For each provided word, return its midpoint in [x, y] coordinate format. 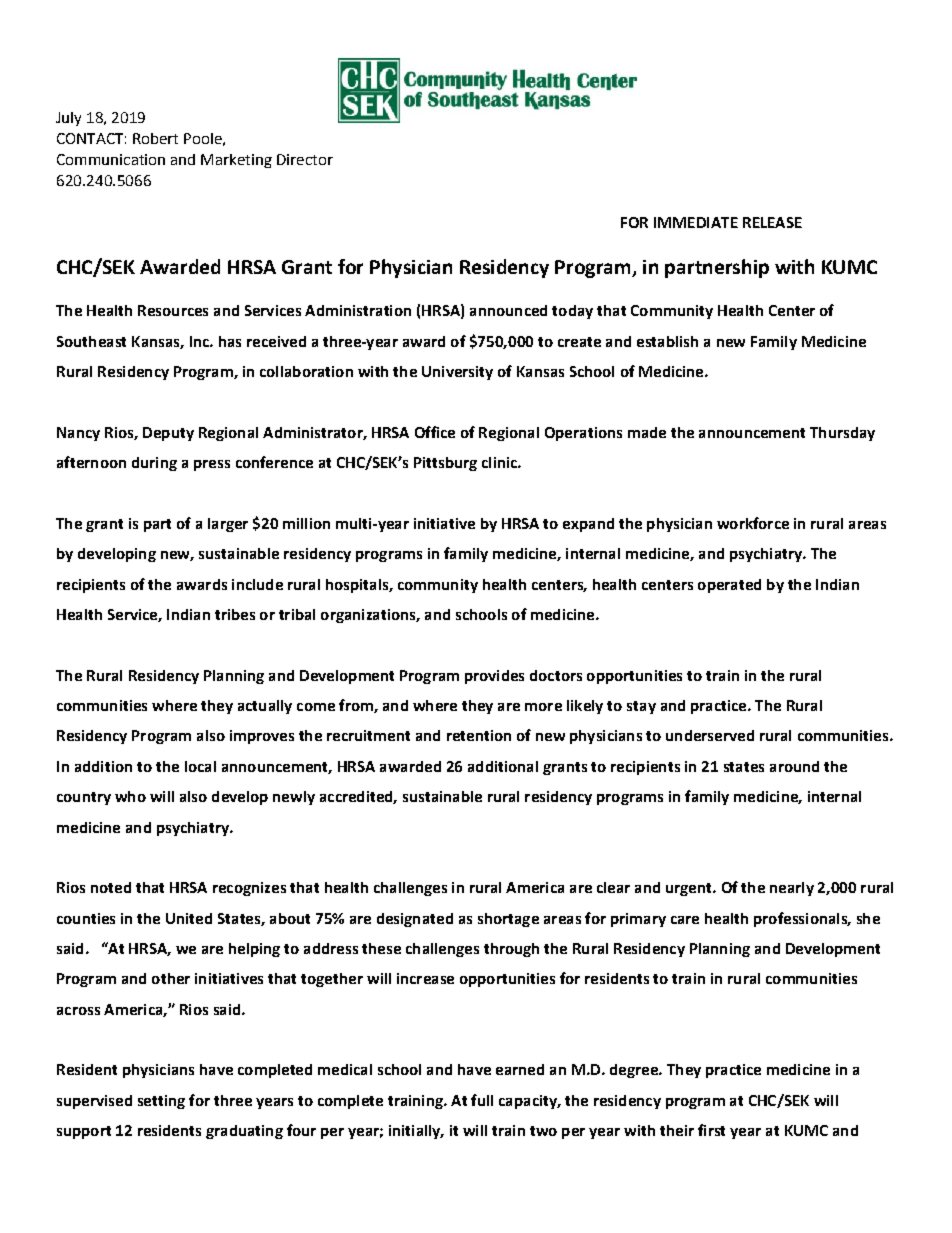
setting [161, 1102]
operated [729, 586]
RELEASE [772, 222]
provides [494, 677]
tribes [235, 614]
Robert [155, 138]
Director [305, 159]
